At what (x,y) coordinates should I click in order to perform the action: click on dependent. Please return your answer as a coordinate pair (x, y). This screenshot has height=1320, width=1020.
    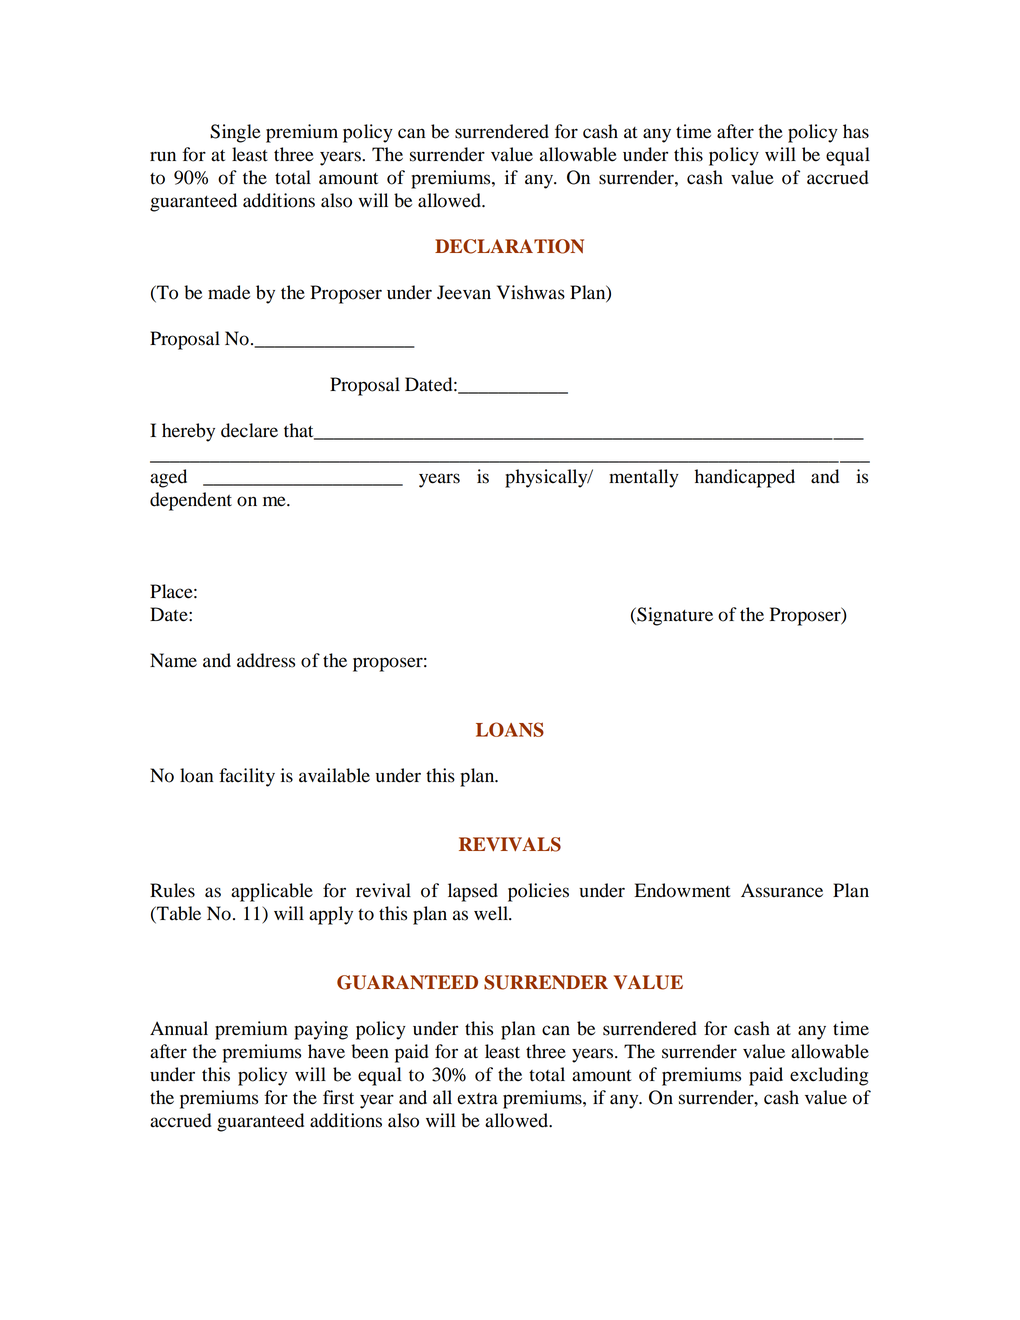
    Looking at the image, I should click on (191, 501).
